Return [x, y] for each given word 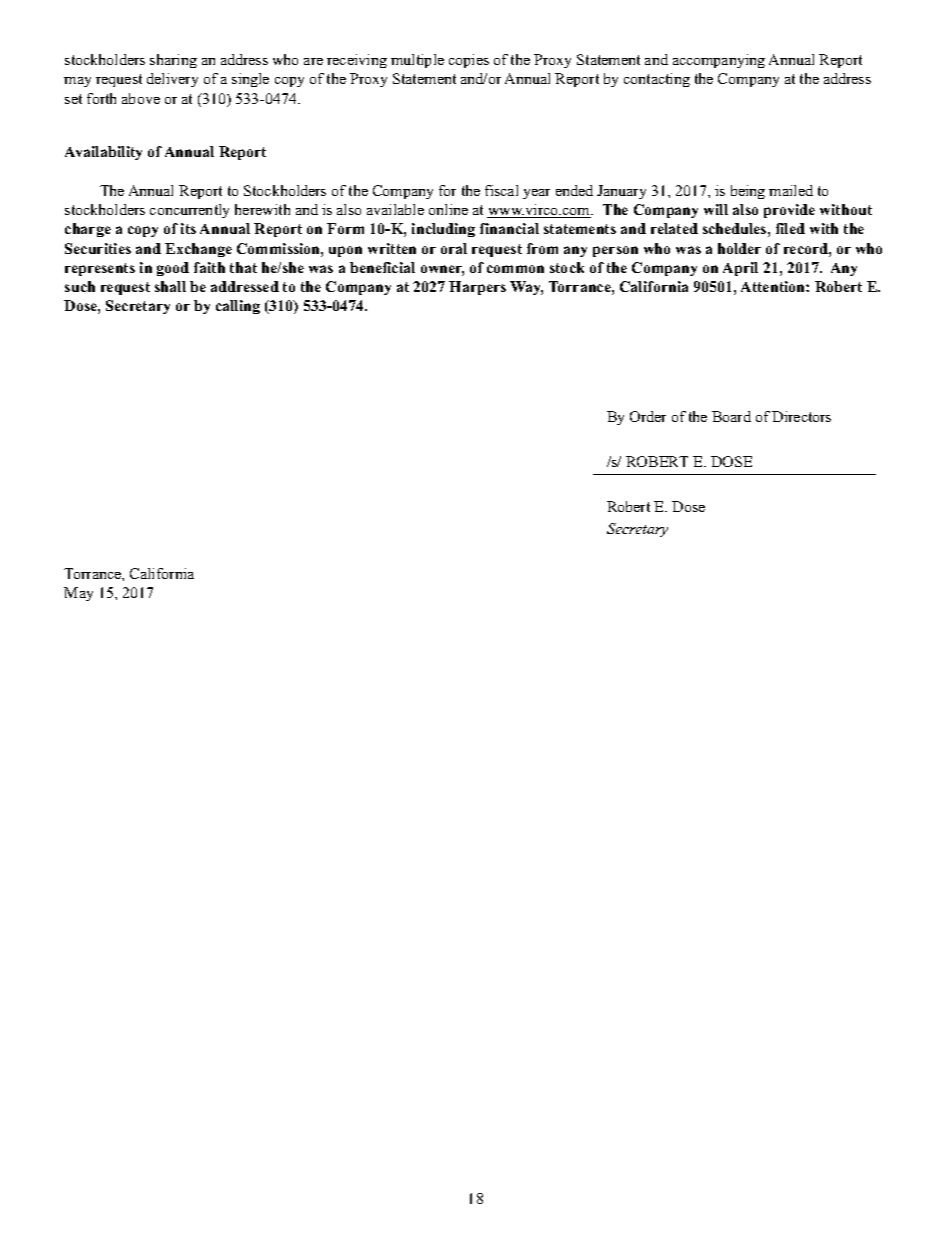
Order [648, 416]
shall [170, 286]
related [674, 228]
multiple [417, 61]
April [740, 269]
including [443, 230]
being [748, 192]
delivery [172, 80]
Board [731, 416]
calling [238, 307]
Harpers [477, 288]
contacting [657, 80]
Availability [103, 153]
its [188, 228]
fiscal [501, 190]
